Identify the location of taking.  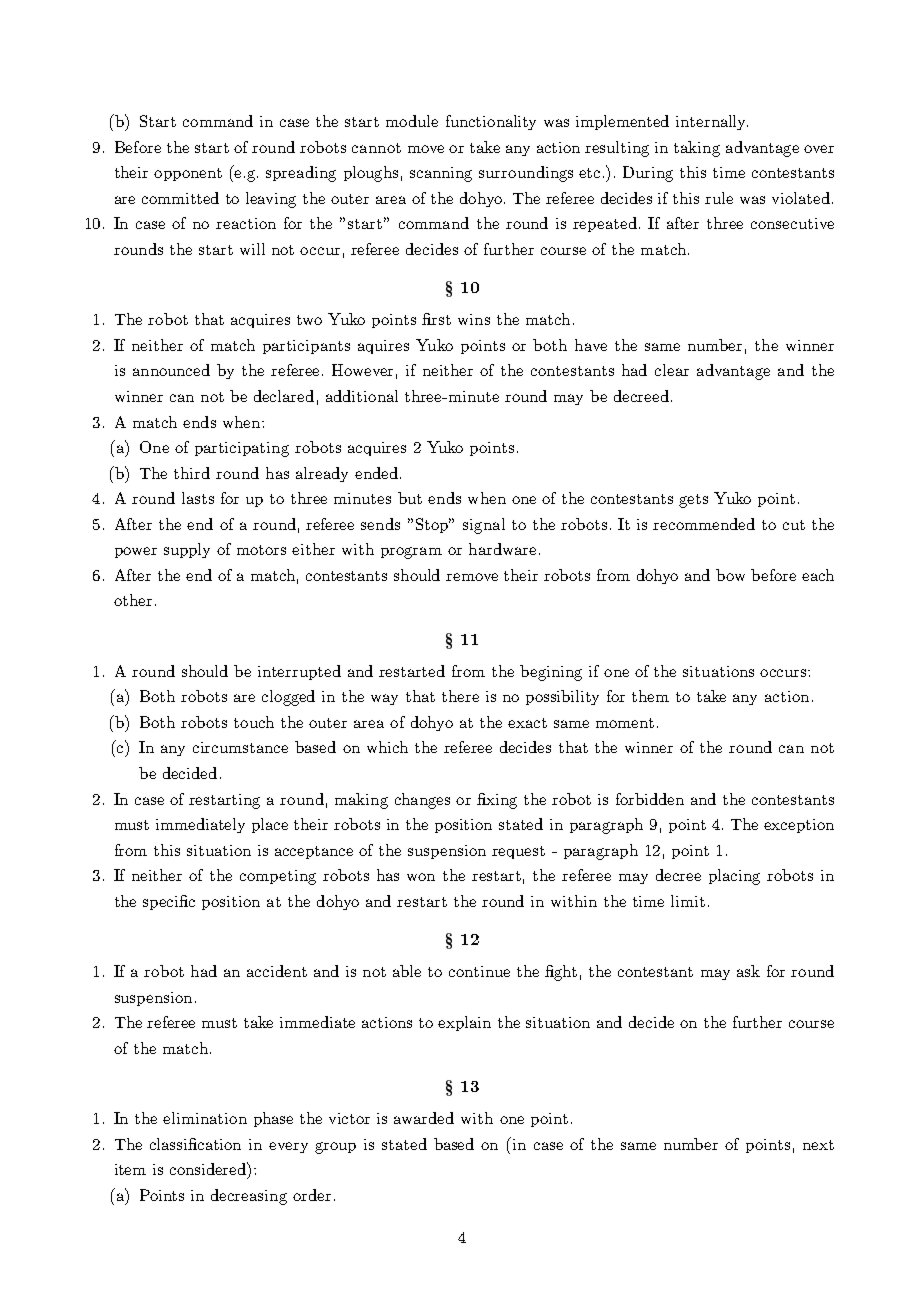
(697, 149).
